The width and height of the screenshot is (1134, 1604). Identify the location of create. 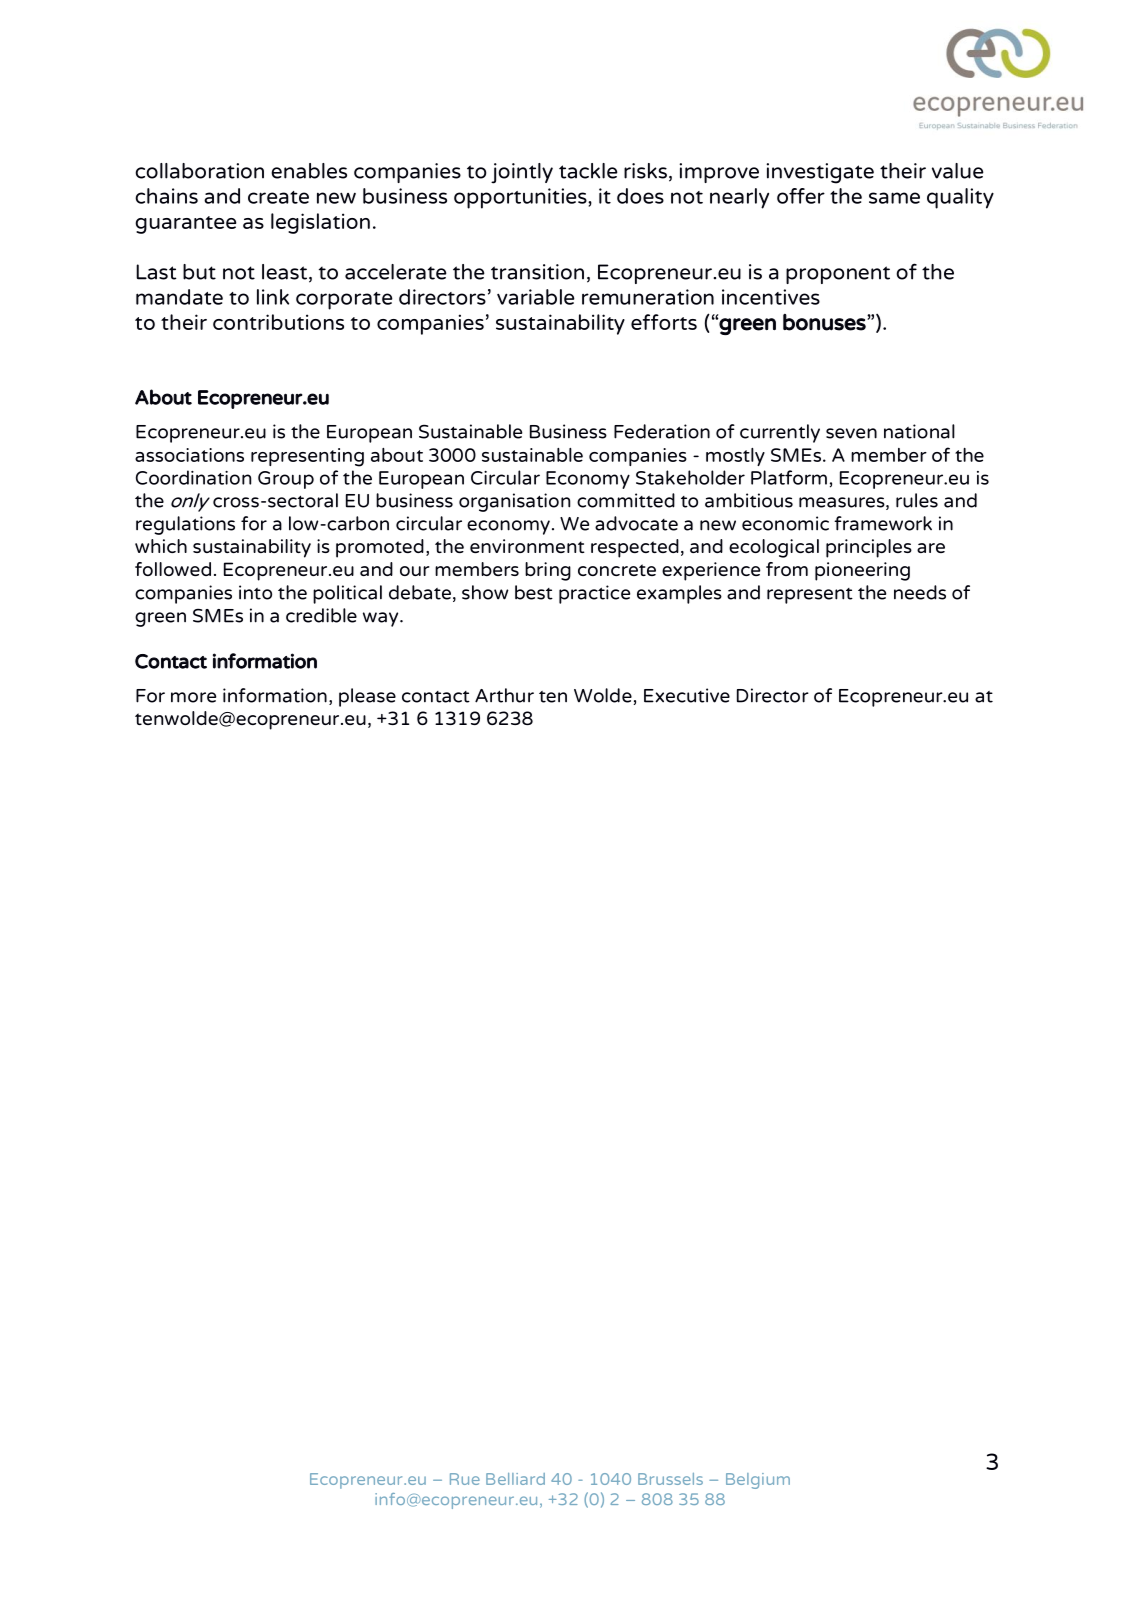
(278, 197).
